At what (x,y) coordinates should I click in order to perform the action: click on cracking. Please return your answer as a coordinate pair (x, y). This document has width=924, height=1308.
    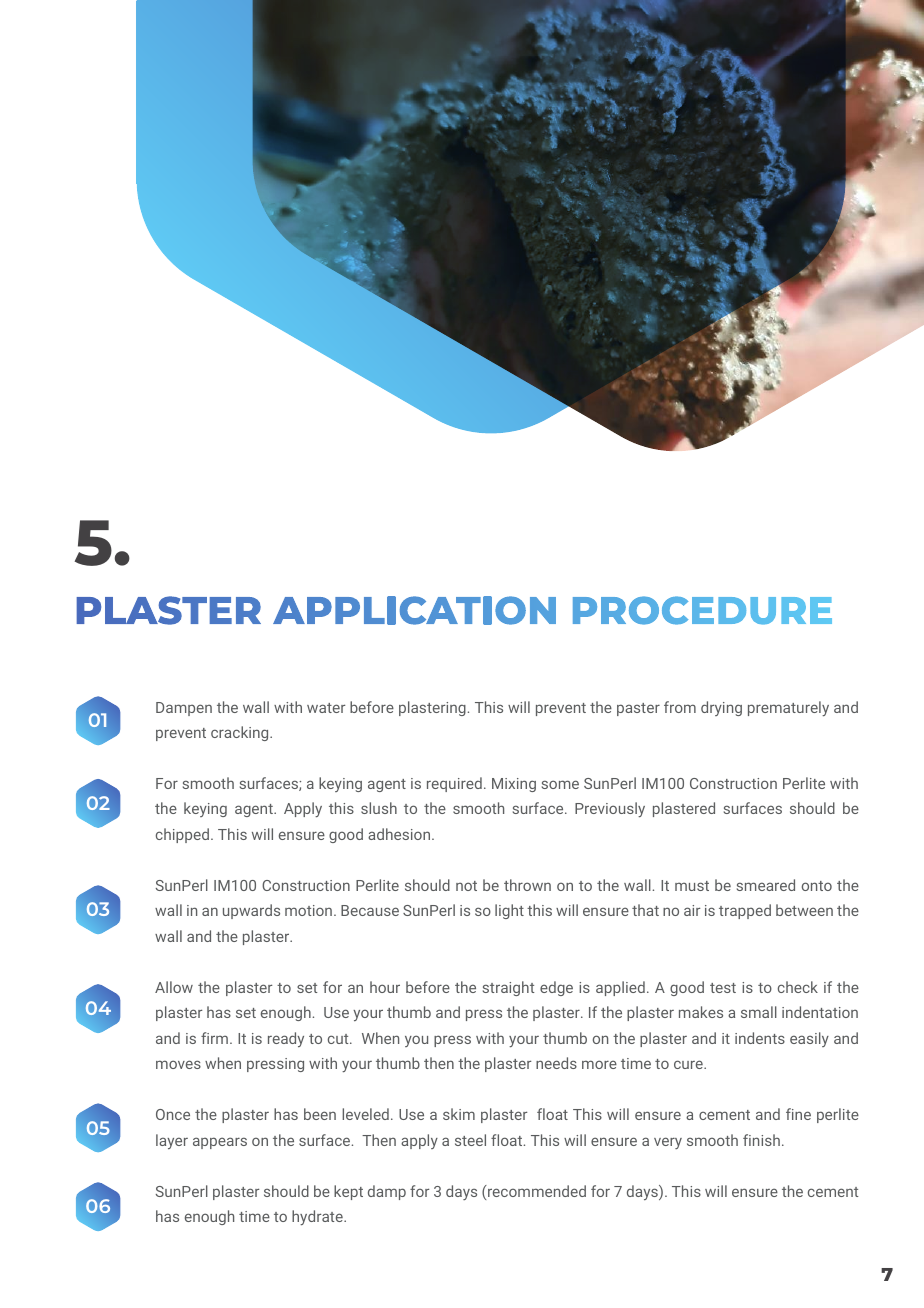
    Looking at the image, I should click on (241, 733).
